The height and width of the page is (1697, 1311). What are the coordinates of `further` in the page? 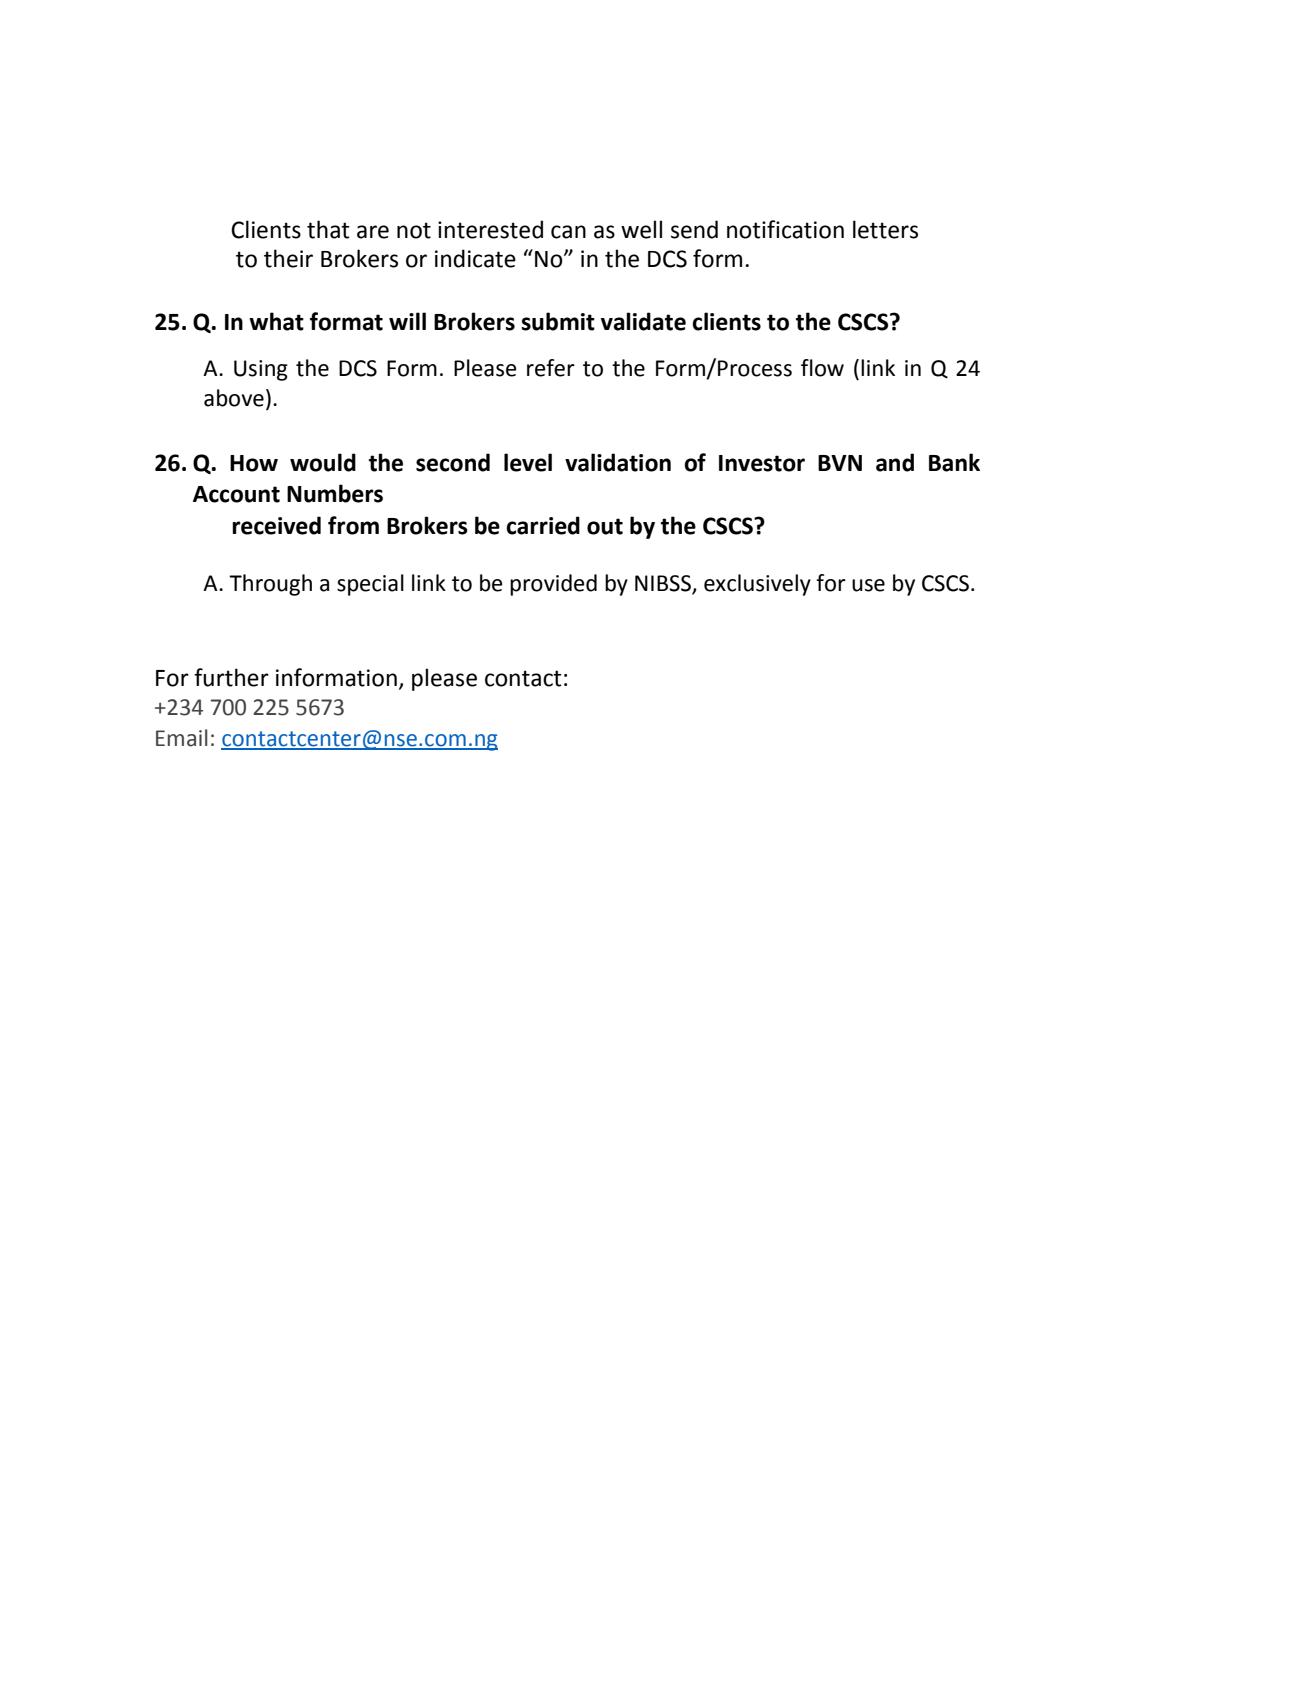 It's located at (231, 677).
